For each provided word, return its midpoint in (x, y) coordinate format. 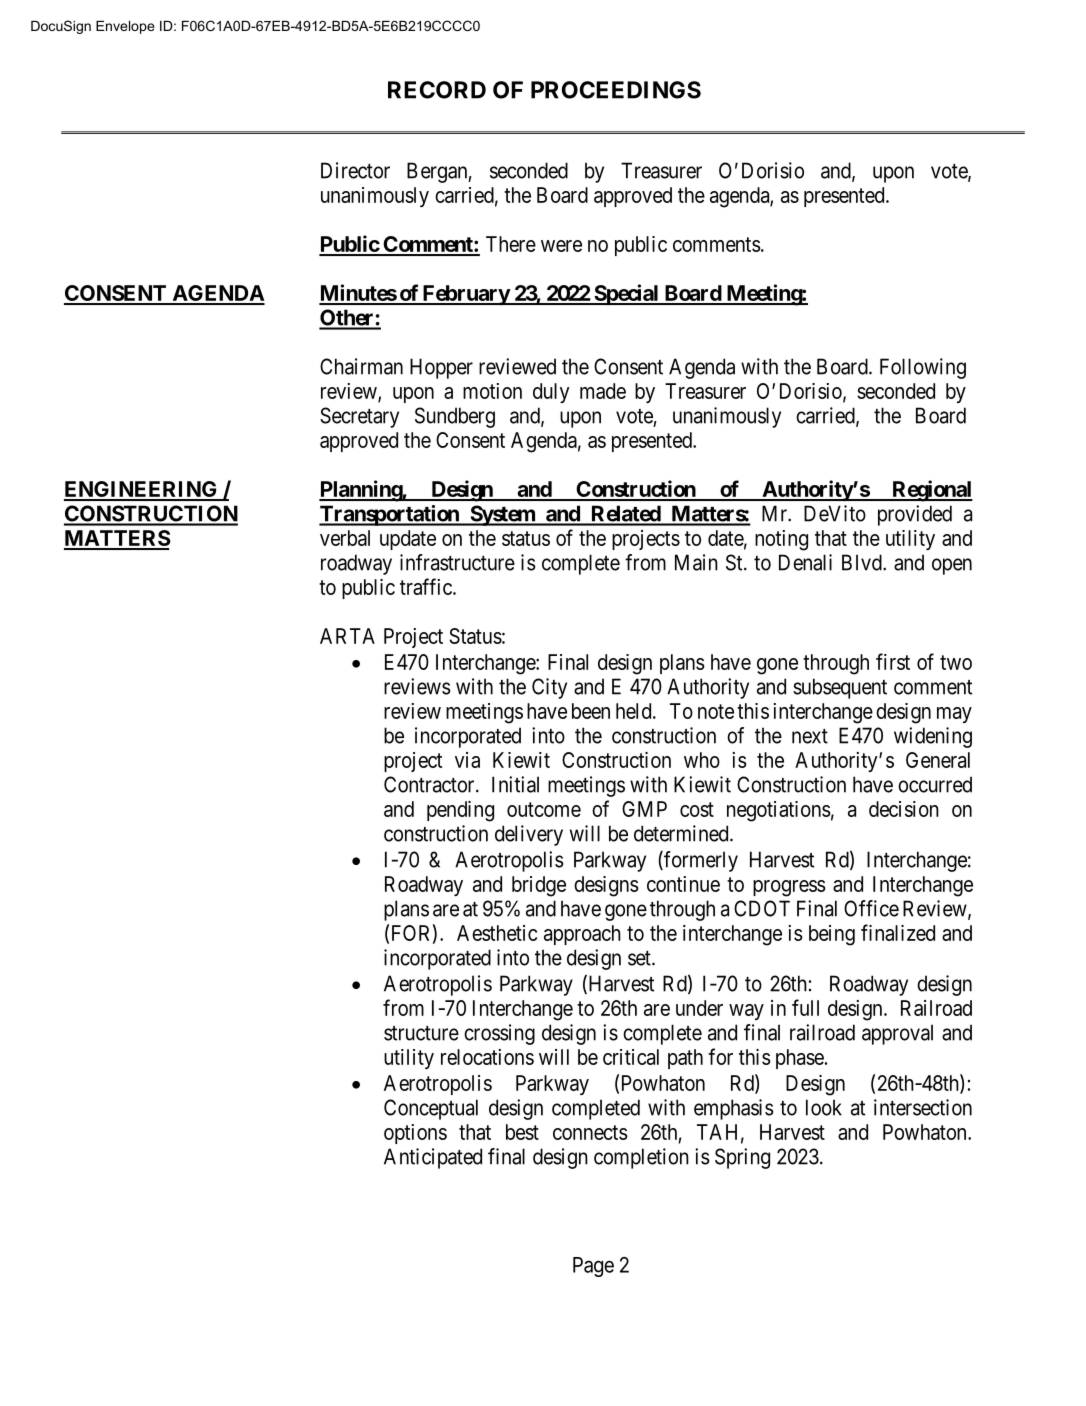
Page (593, 1267)
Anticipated (433, 1158)
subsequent (840, 688)
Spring (742, 1158)
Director (355, 170)
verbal (345, 538)
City (549, 688)
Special (626, 294)
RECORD (437, 90)
